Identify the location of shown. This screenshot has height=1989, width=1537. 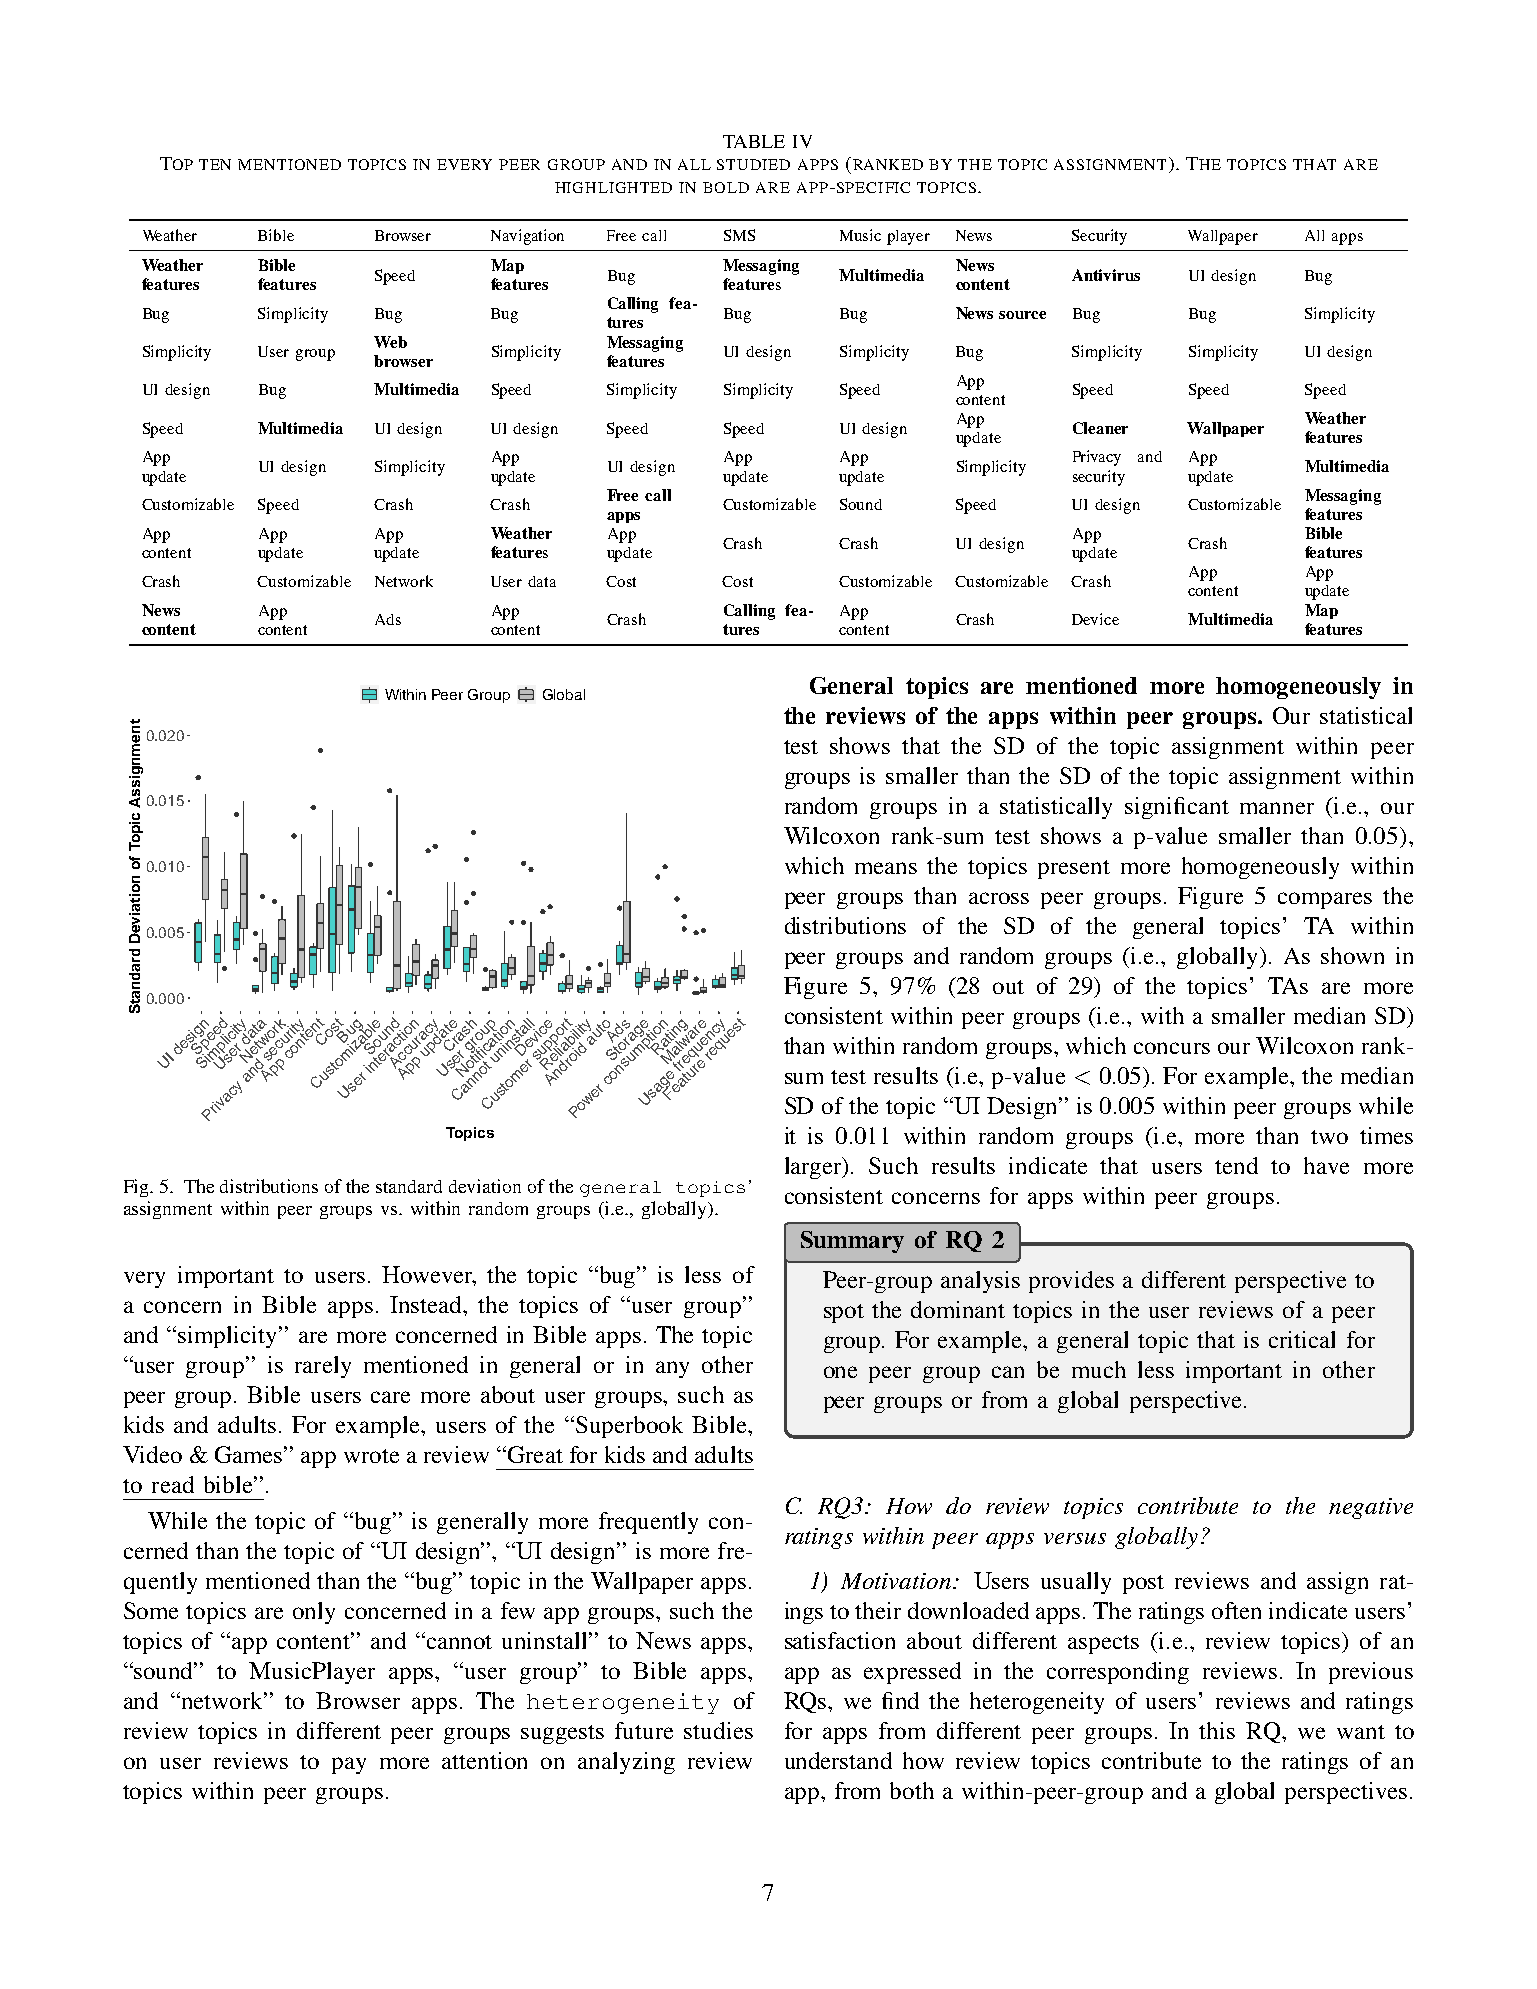
(1352, 955).
